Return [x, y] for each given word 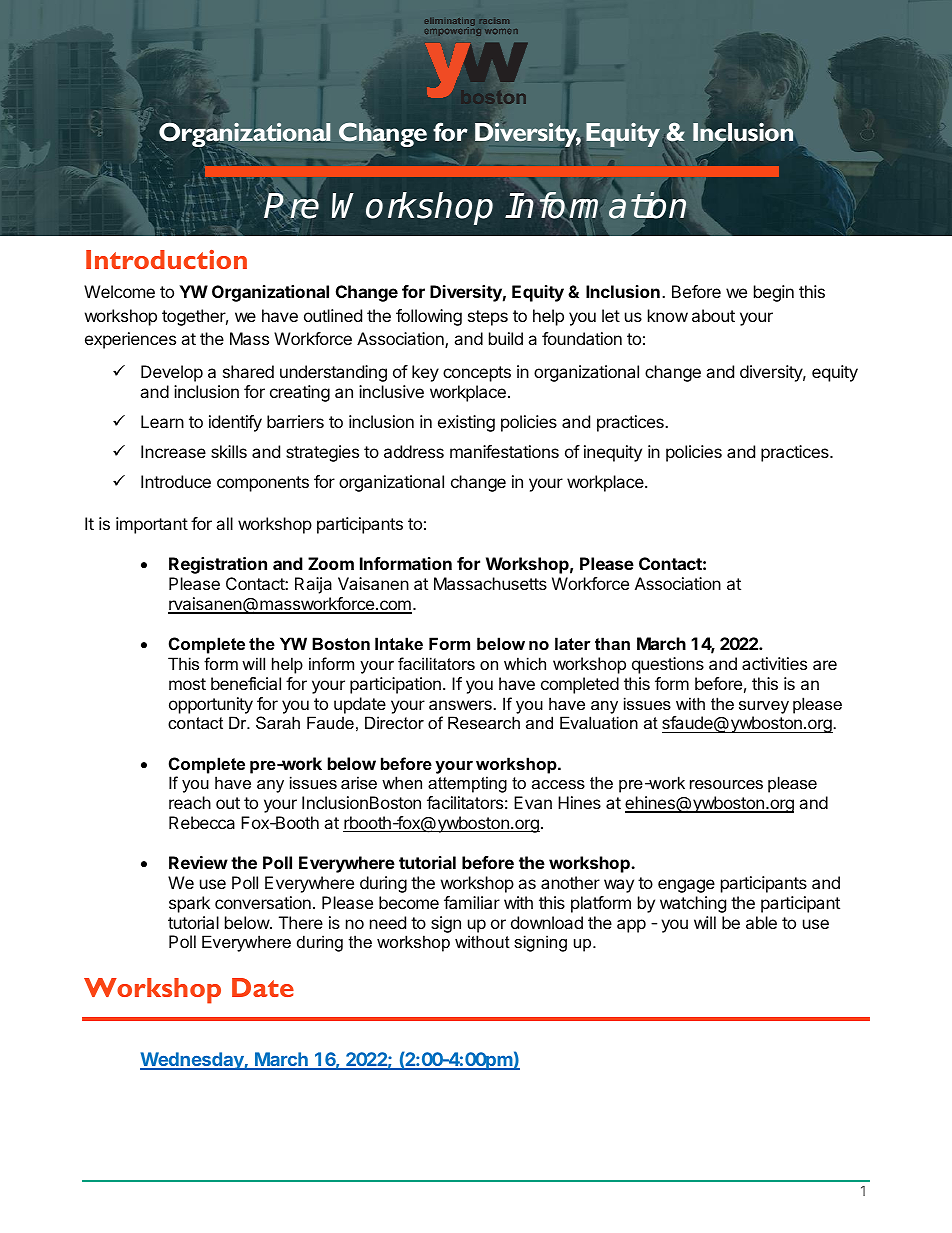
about [713, 315]
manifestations [504, 451]
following [429, 317]
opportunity [211, 705]
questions [668, 665]
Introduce [176, 481]
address [414, 451]
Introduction [166, 259]
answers [461, 705]
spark [189, 904]
